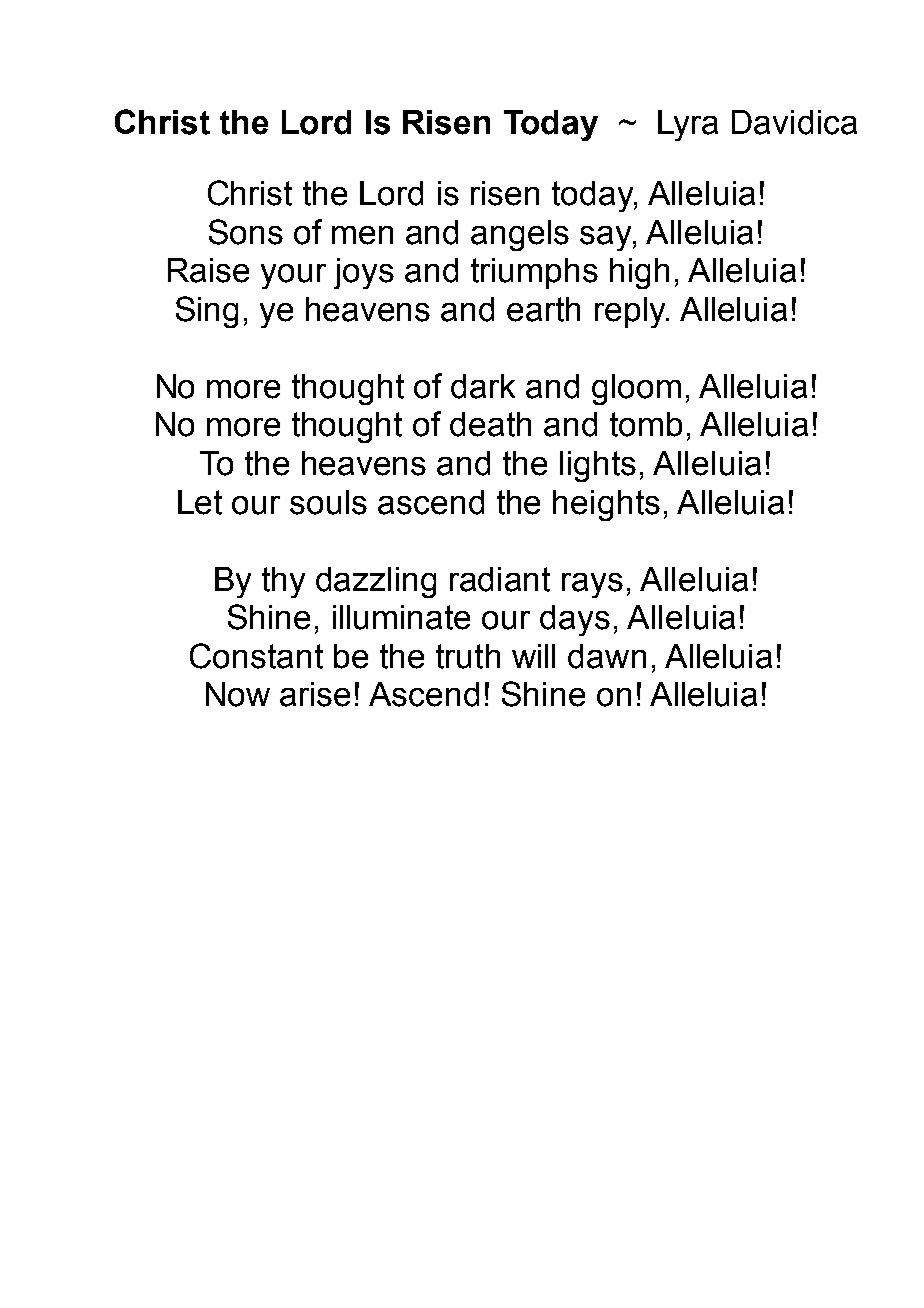  What do you see at coordinates (283, 582) in the screenshot?
I see `thy` at bounding box center [283, 582].
